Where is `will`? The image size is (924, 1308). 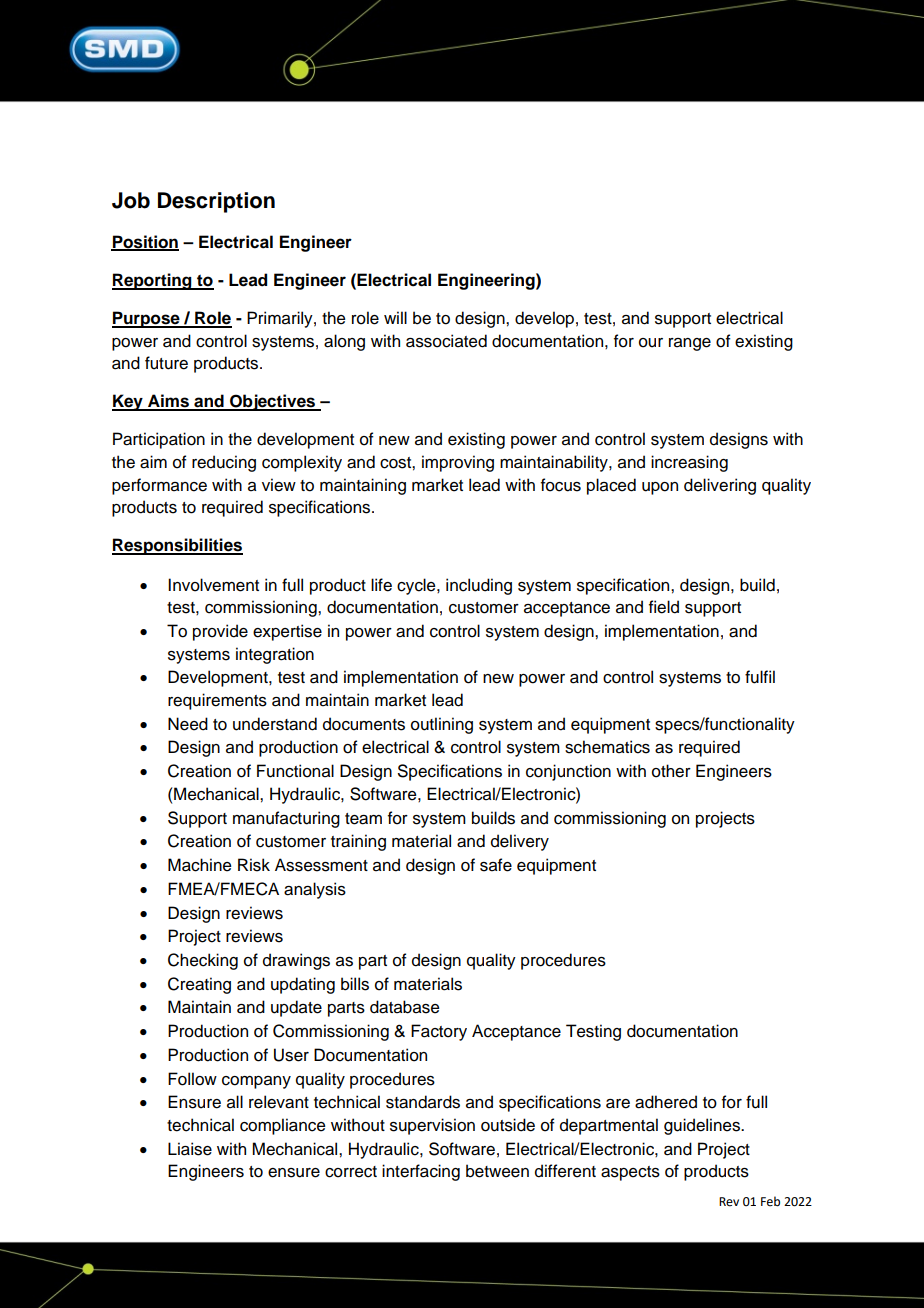
will is located at coordinates (395, 317).
